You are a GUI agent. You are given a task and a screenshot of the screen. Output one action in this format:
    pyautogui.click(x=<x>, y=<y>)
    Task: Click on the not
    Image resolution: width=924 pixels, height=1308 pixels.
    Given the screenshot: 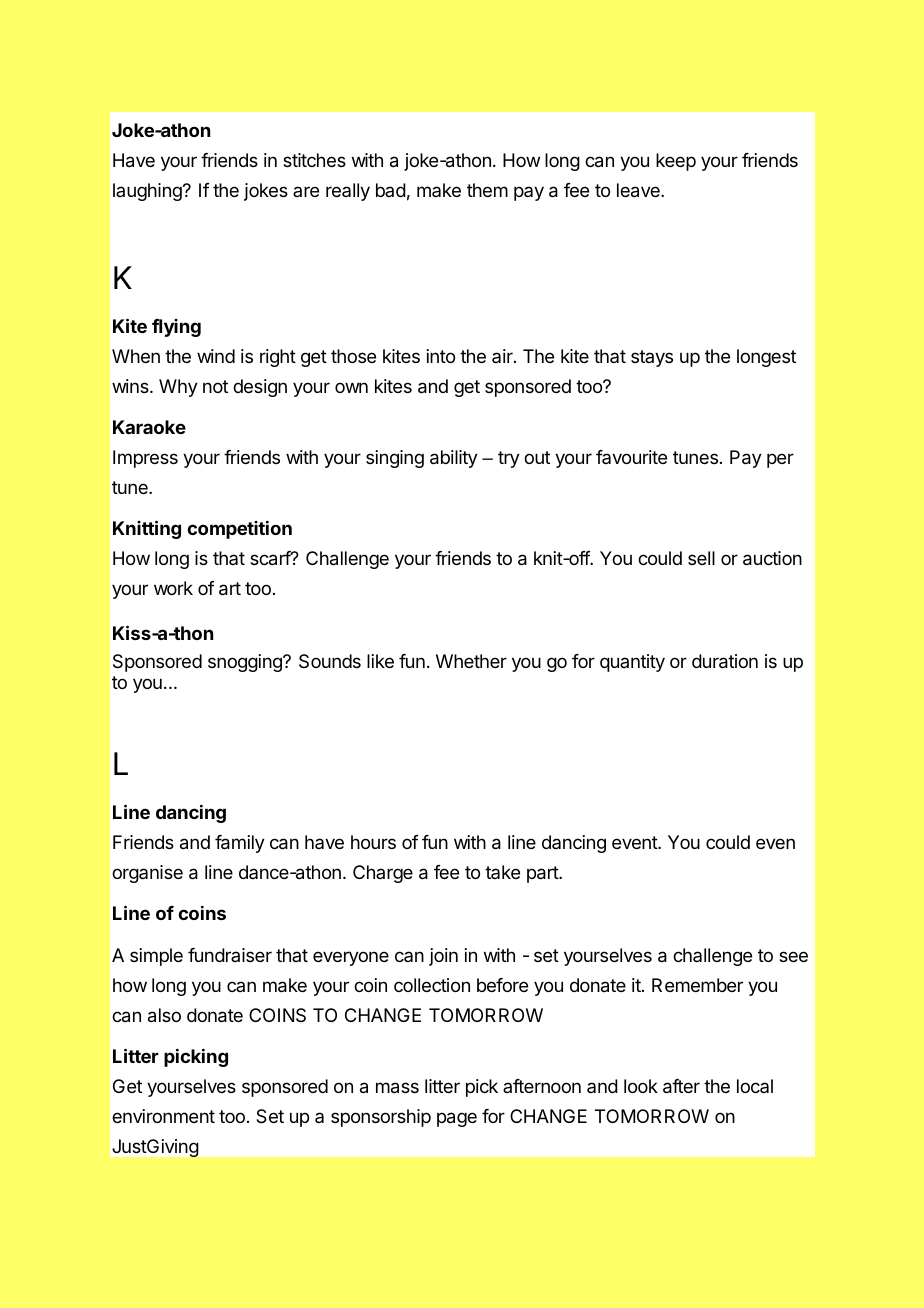 What is the action you would take?
    pyautogui.click(x=215, y=386)
